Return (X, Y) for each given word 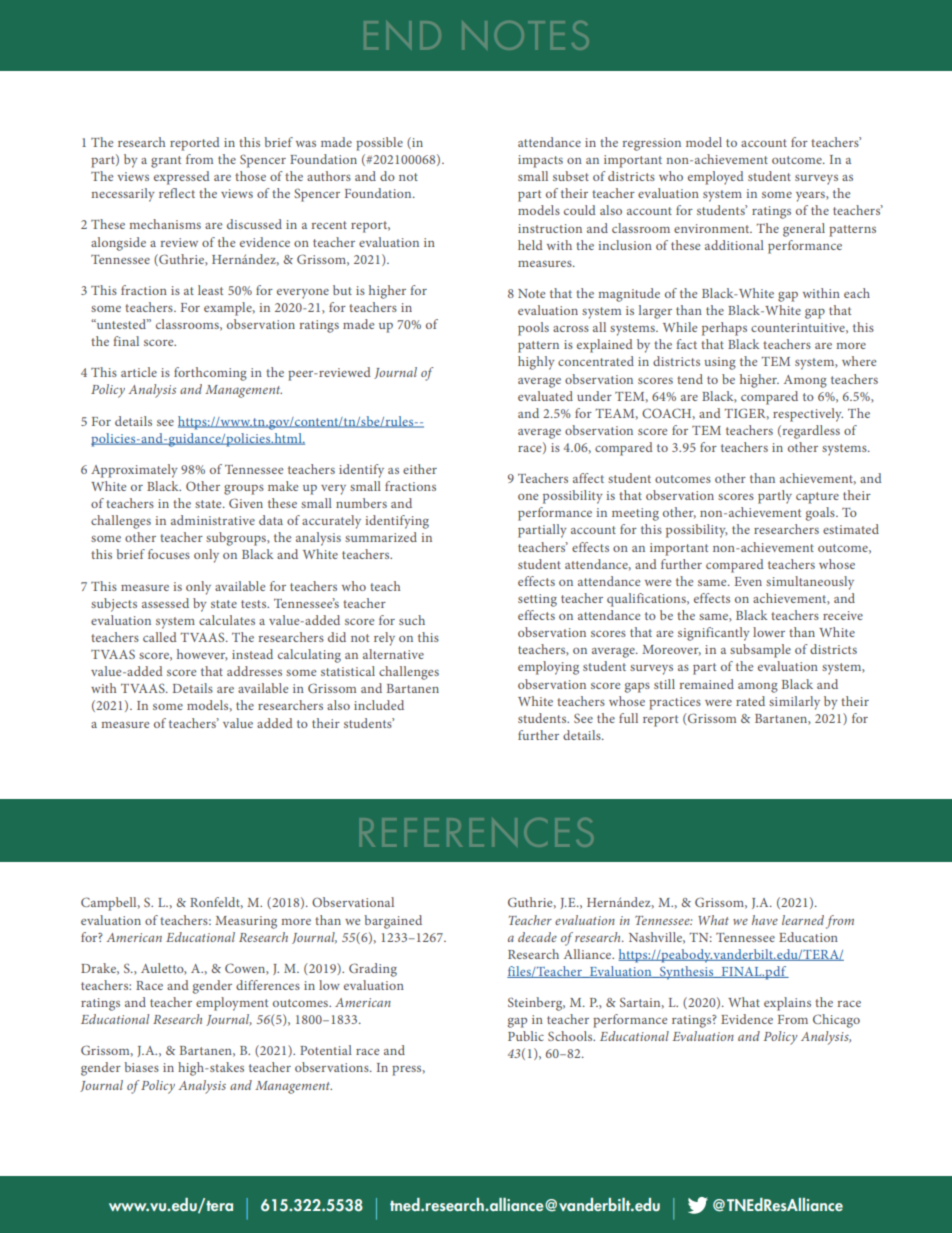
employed (716, 178)
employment (232, 1004)
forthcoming (210, 374)
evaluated (545, 396)
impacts (540, 161)
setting (537, 600)
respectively (808, 415)
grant (166, 162)
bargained (393, 922)
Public (526, 1036)
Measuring (246, 922)
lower (769, 632)
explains (787, 1004)
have (765, 920)
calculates (227, 620)
